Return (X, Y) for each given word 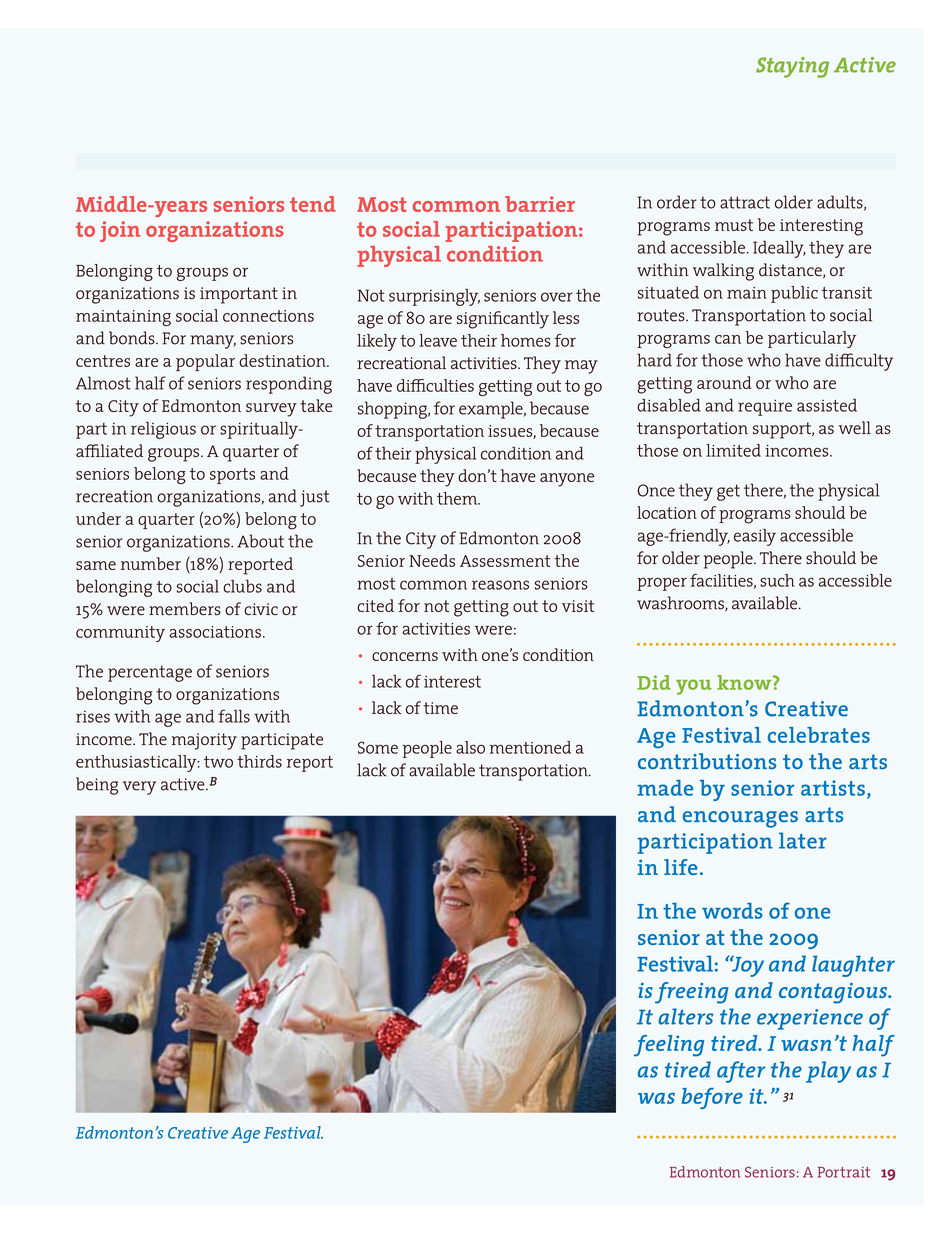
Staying (792, 67)
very (139, 788)
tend (313, 204)
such (777, 580)
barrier (540, 204)
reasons (500, 585)
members (185, 609)
